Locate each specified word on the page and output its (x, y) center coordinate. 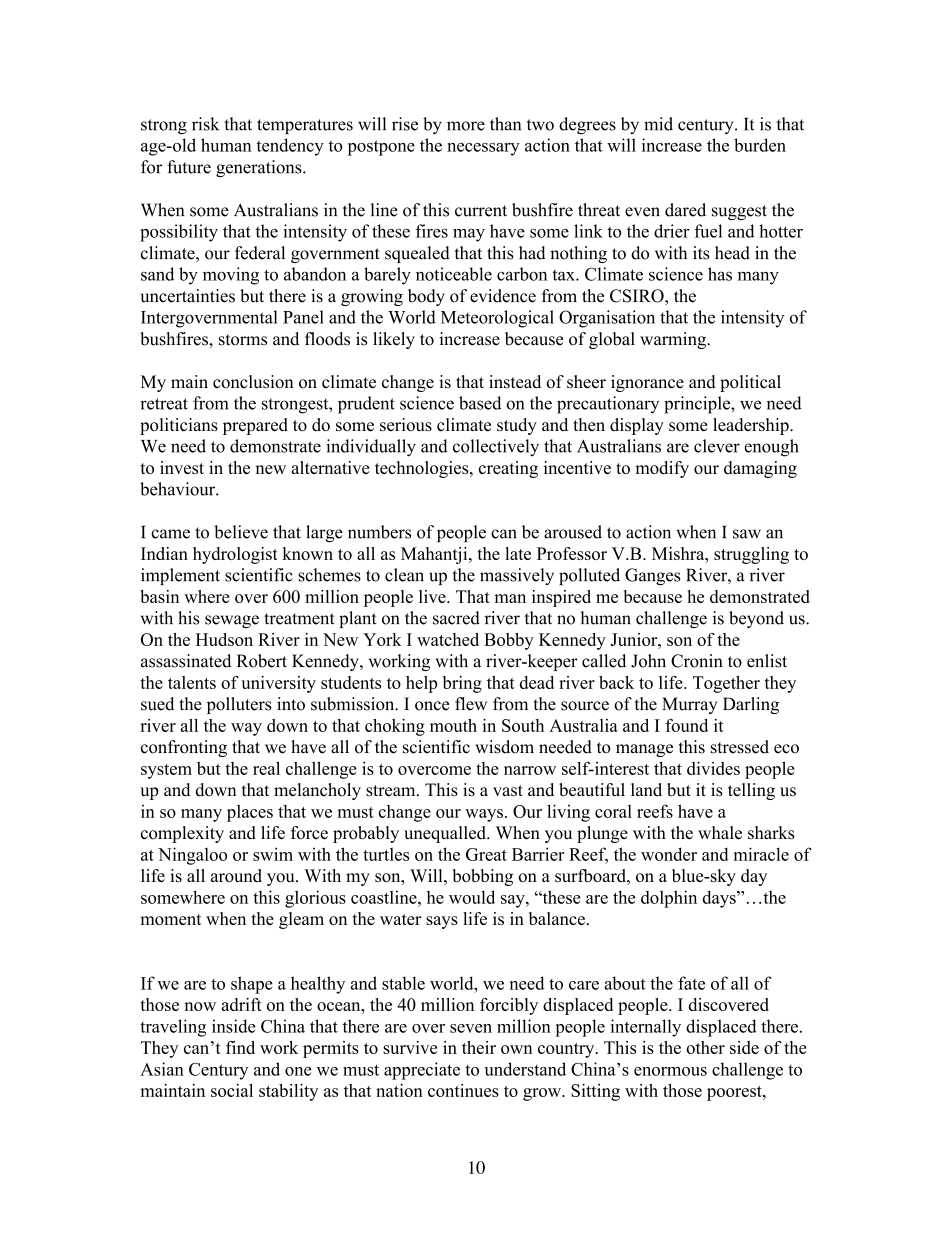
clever (717, 446)
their (479, 1047)
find (240, 1047)
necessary (483, 149)
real (266, 768)
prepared (255, 426)
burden (760, 145)
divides (713, 768)
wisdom (504, 747)
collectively (496, 448)
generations (260, 168)
